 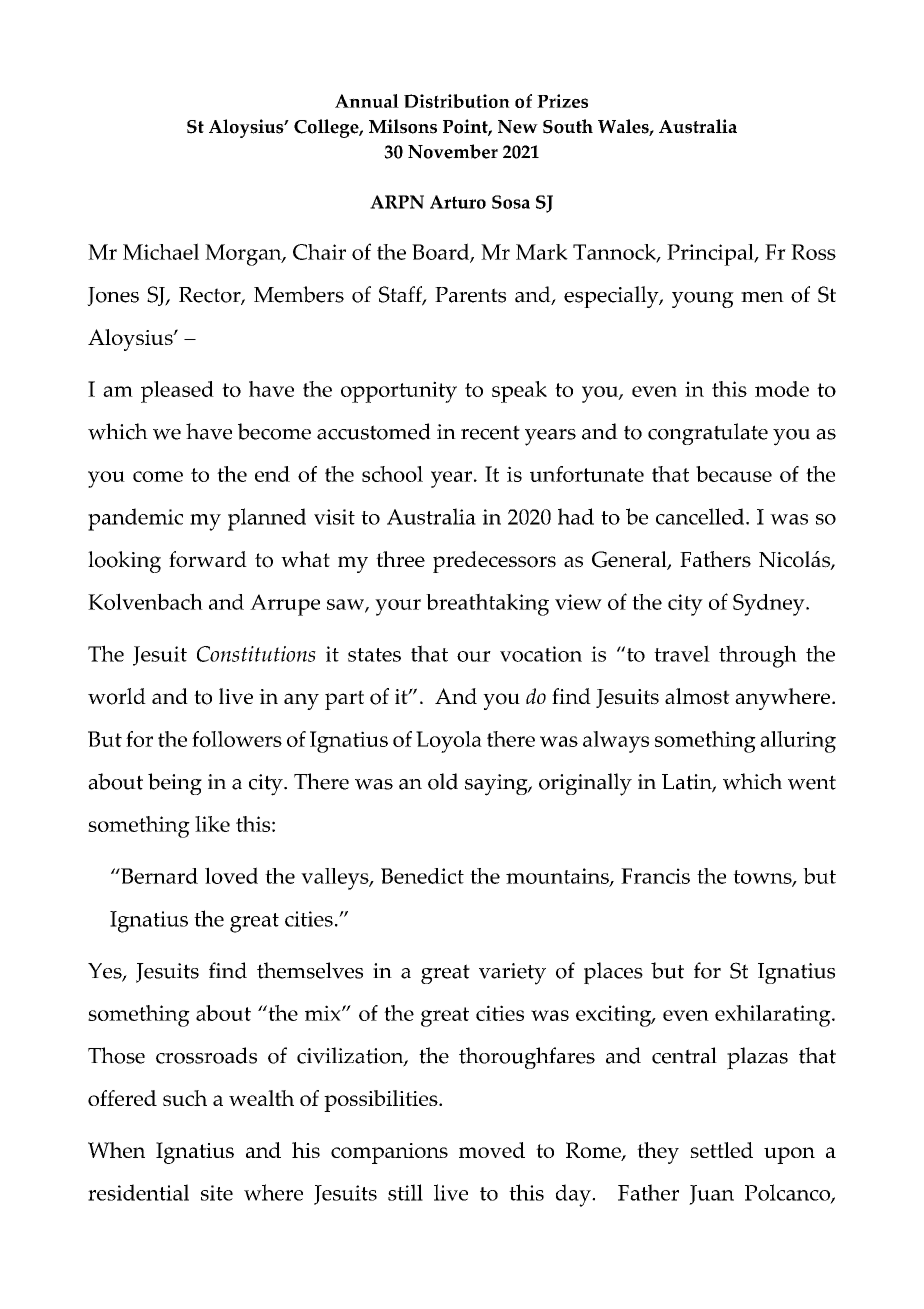 What do you see at coordinates (711, 255) in the screenshot?
I see `Principal` at bounding box center [711, 255].
